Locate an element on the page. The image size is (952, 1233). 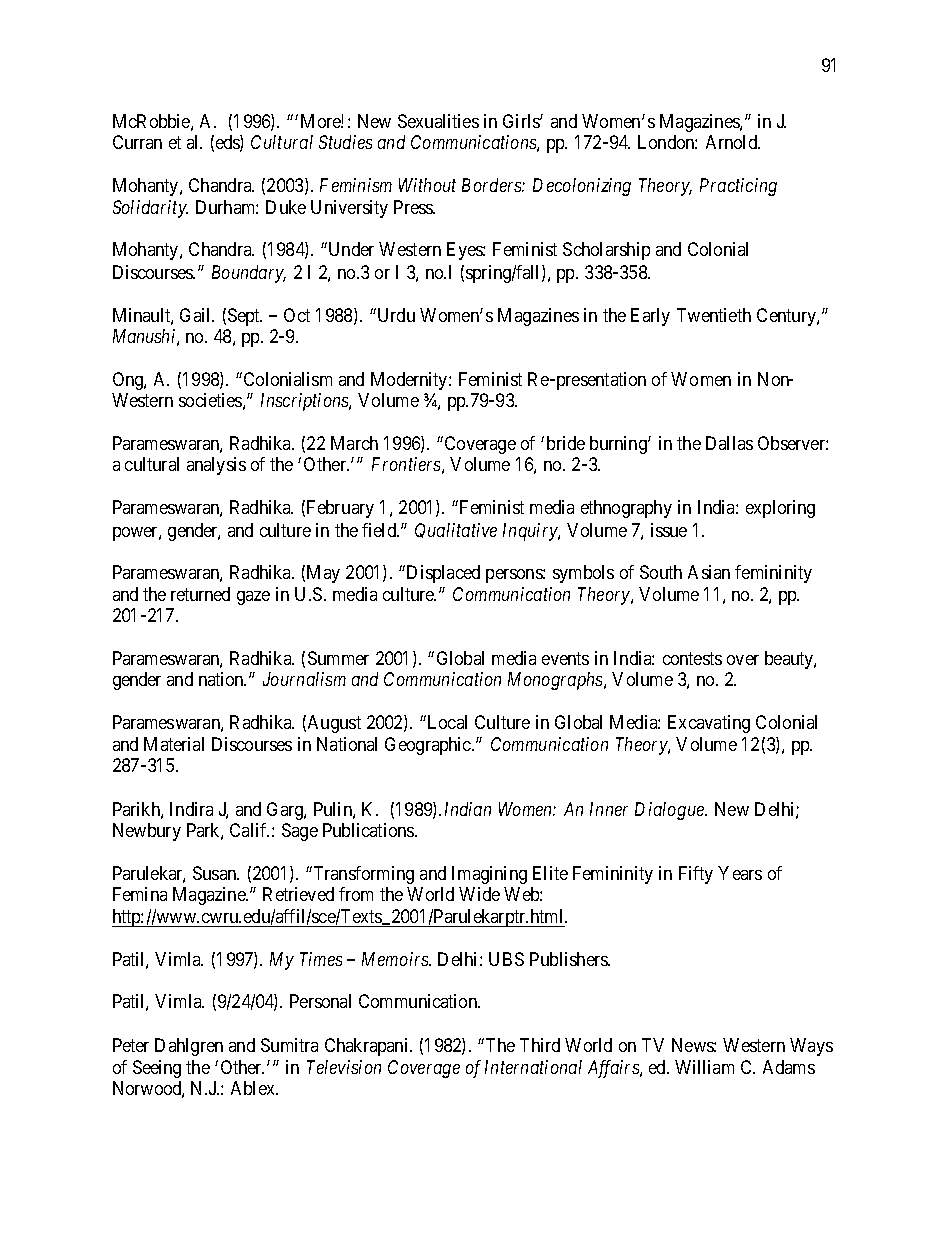
Qualitative is located at coordinates (456, 530).
